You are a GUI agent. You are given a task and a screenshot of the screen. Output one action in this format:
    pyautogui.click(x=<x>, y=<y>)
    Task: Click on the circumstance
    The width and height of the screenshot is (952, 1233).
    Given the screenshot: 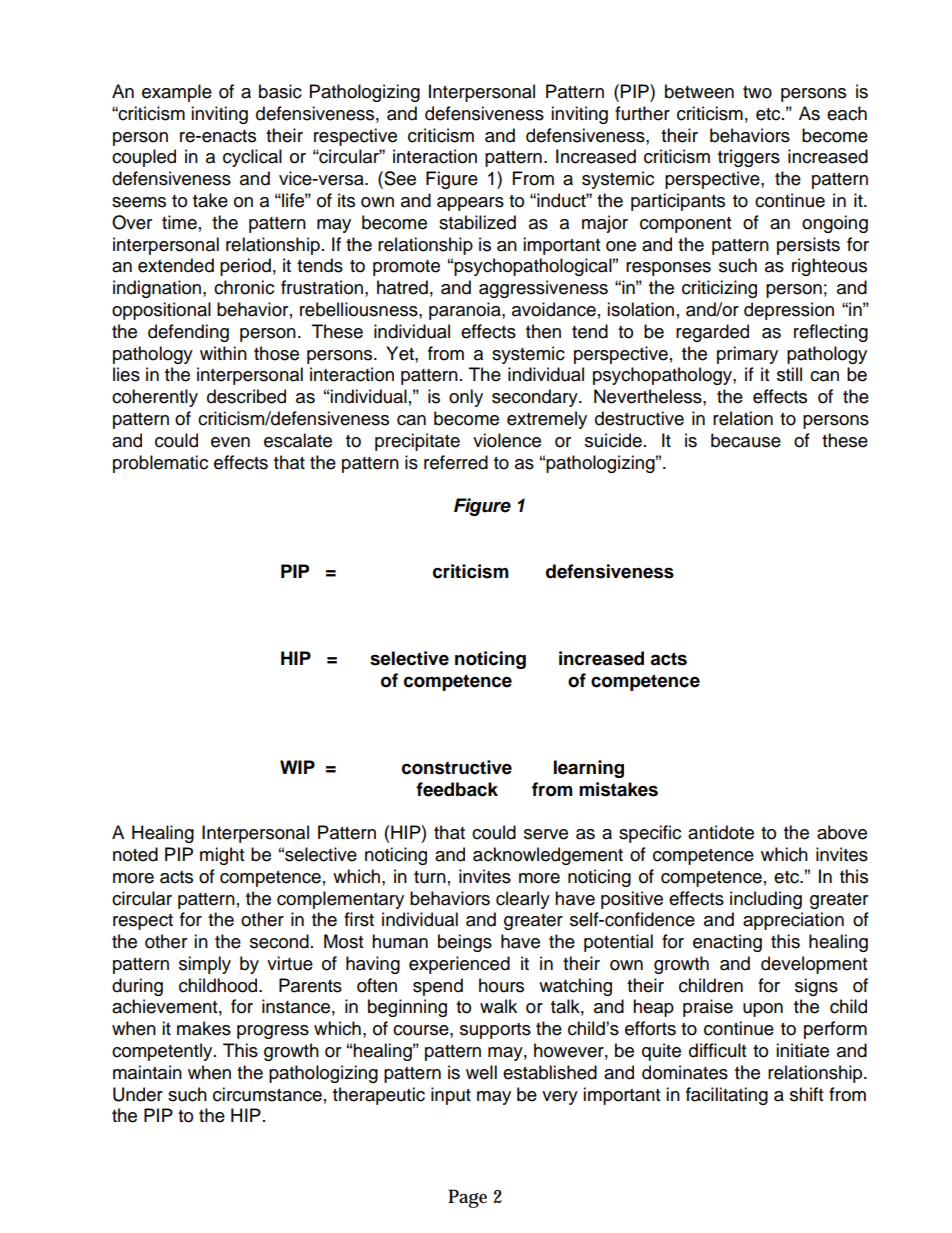 What is the action you would take?
    pyautogui.click(x=267, y=1094)
